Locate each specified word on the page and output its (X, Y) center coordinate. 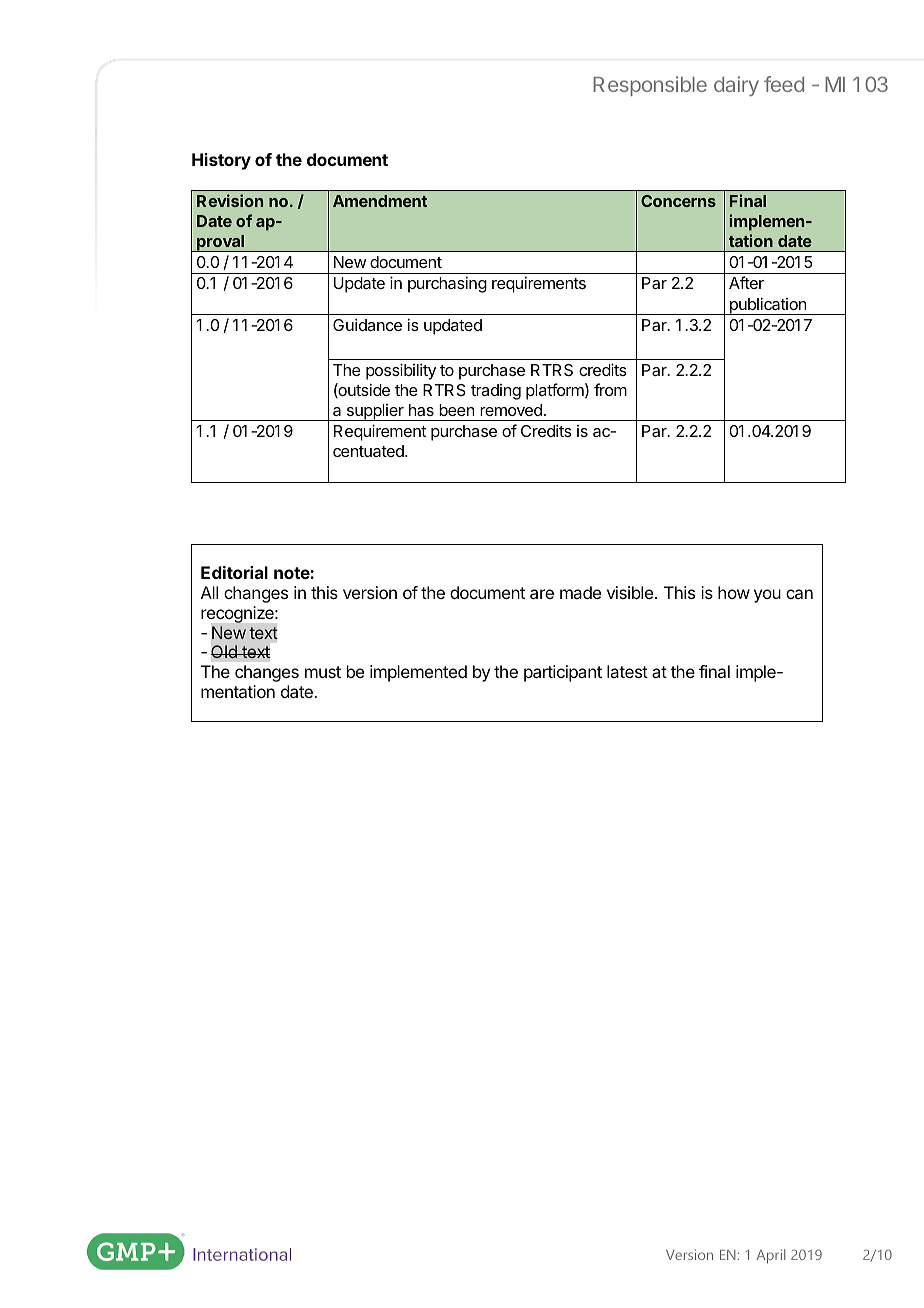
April (770, 1256)
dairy (736, 86)
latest (627, 671)
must (323, 672)
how (734, 592)
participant (563, 673)
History (221, 161)
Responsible (650, 86)
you (767, 596)
